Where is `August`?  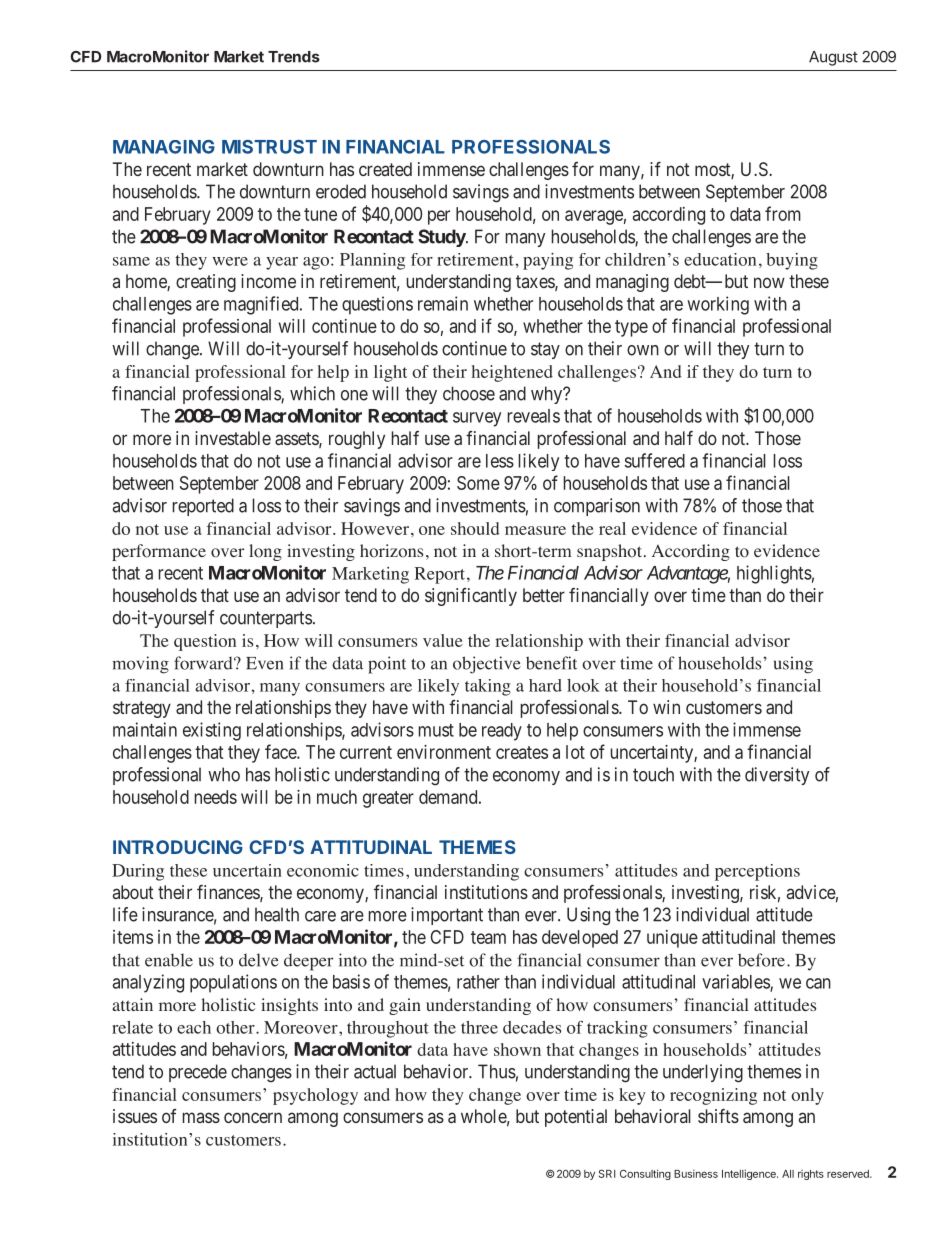 August is located at coordinates (833, 58).
